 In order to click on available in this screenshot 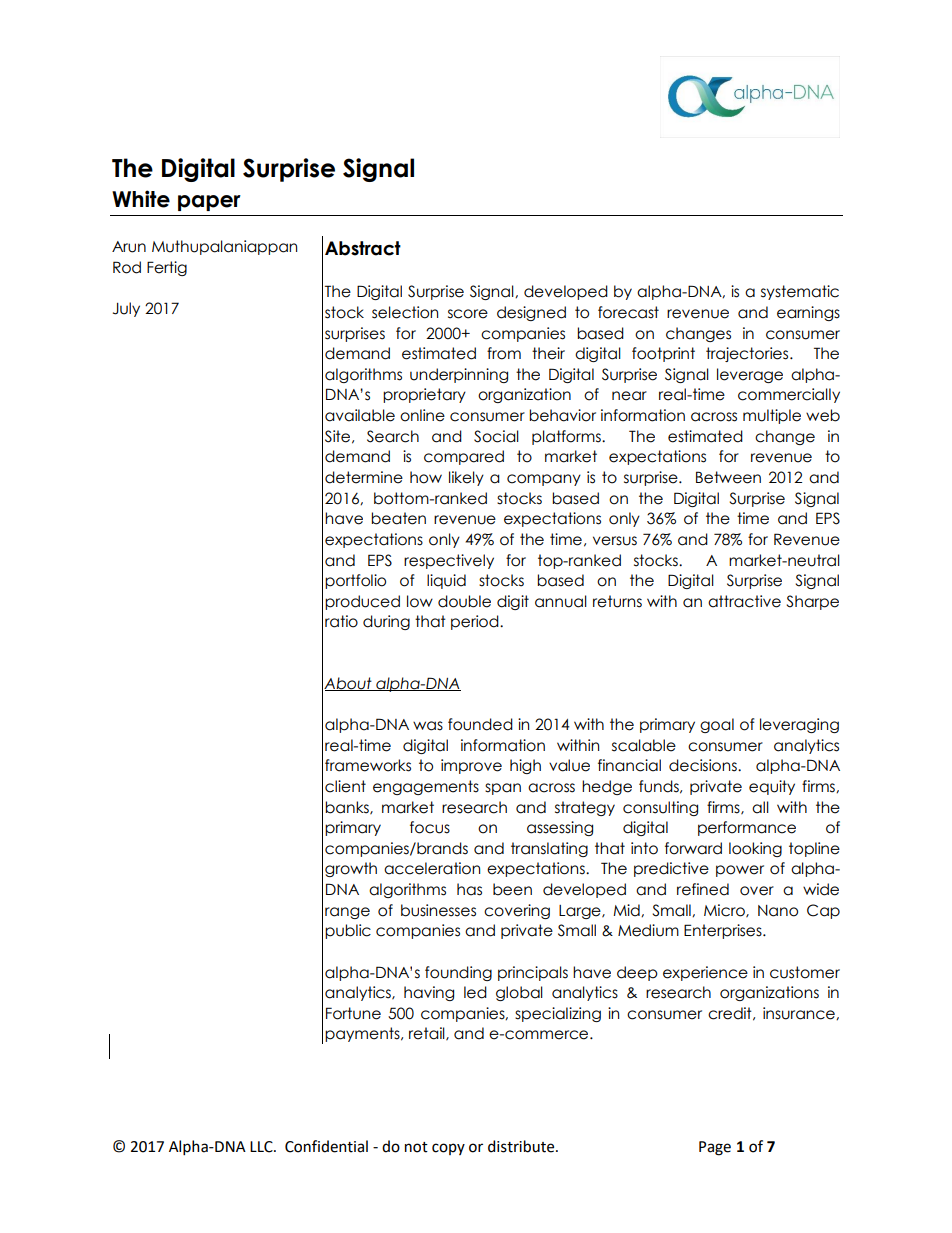, I will do `click(360, 415)`.
